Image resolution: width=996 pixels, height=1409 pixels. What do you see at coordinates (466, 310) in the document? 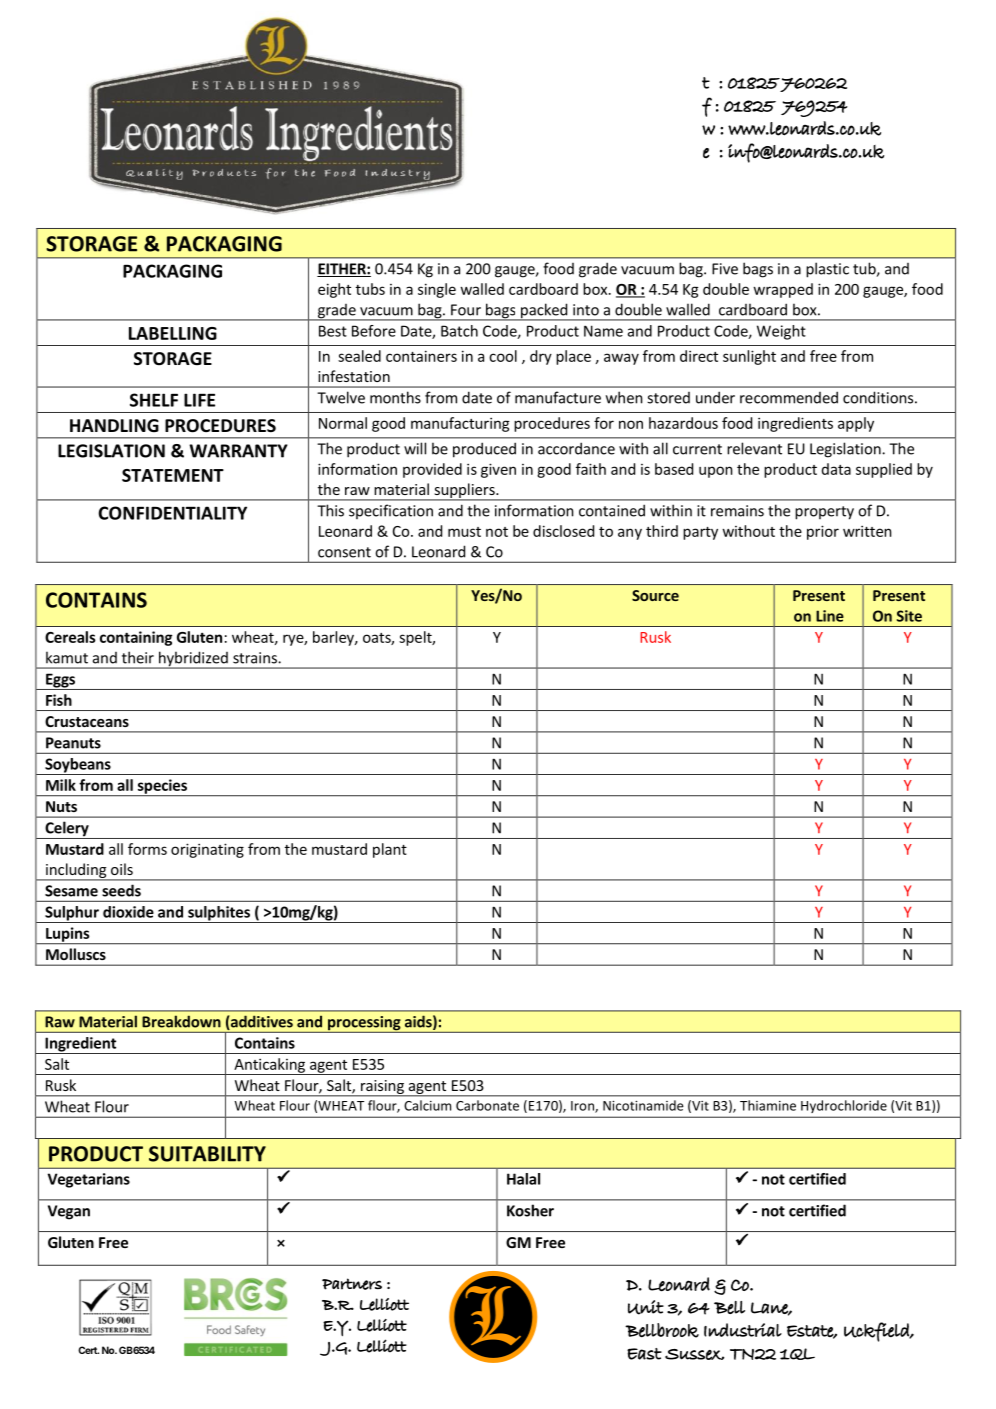
I see `Four` at bounding box center [466, 310].
